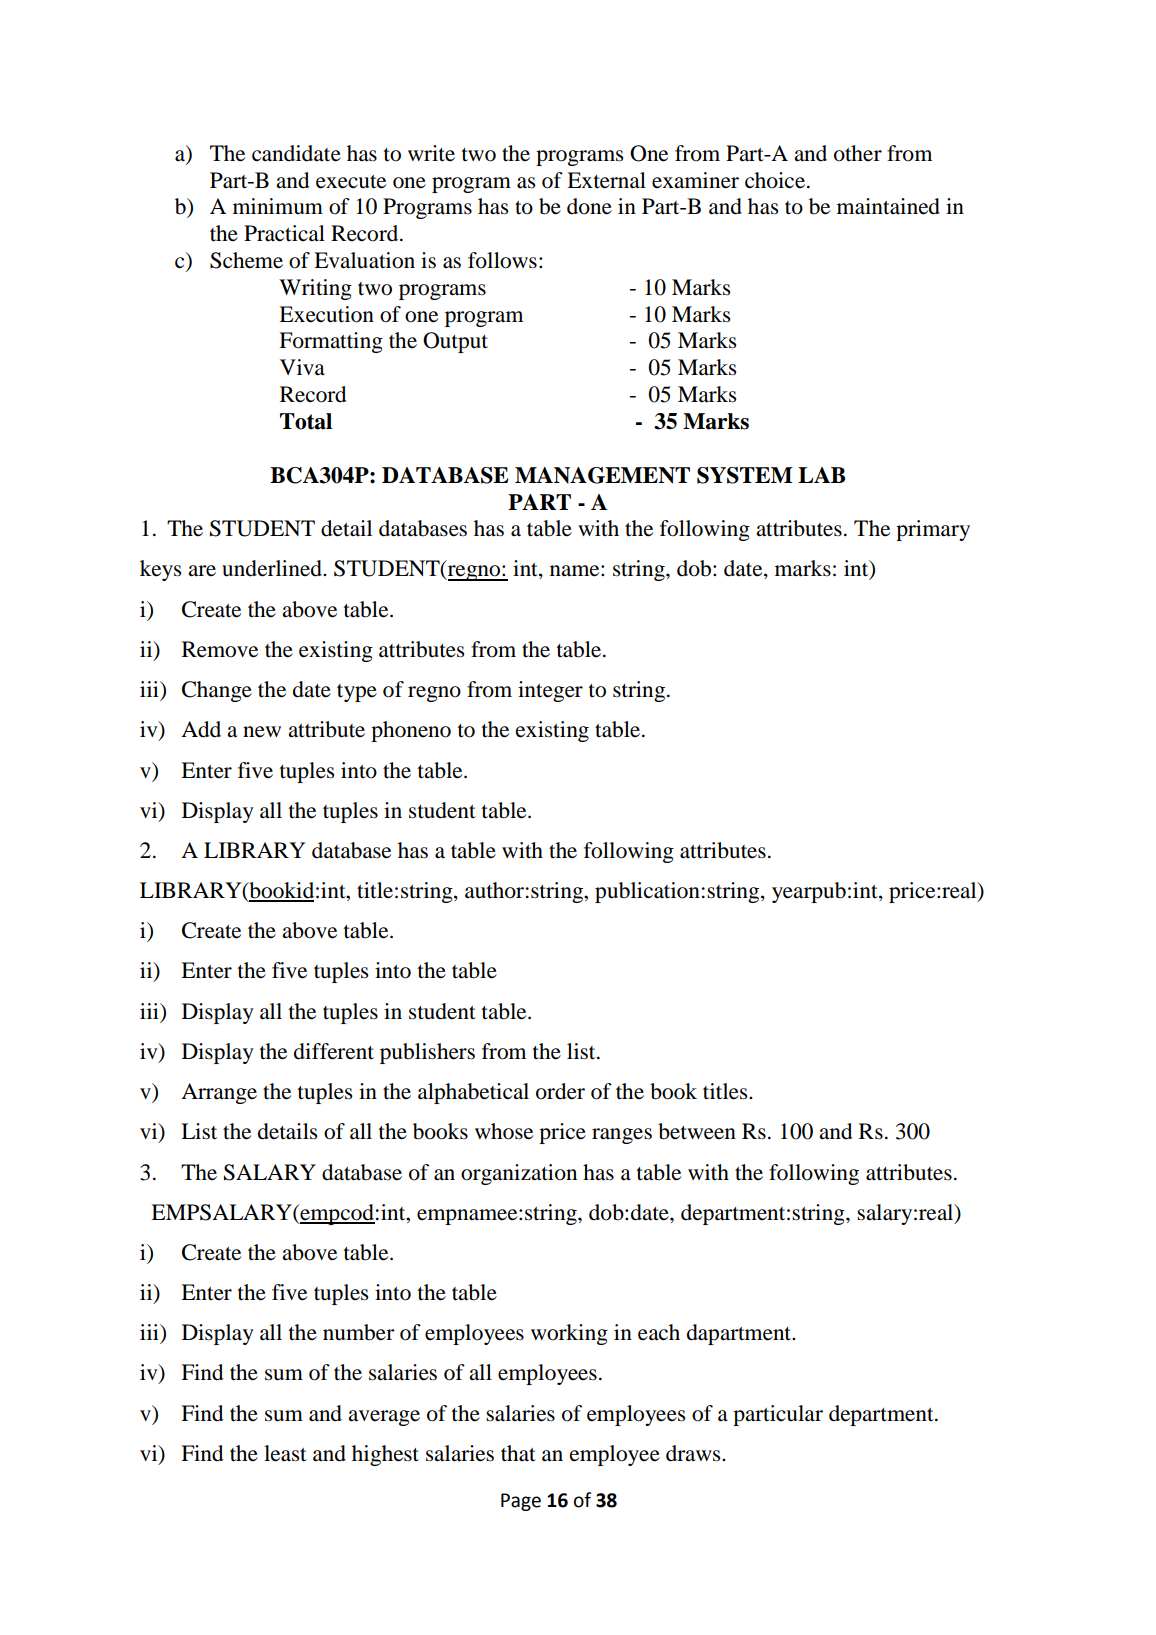 This screenshot has height=1635, width=1156. What do you see at coordinates (285, 1453) in the screenshot?
I see `least` at bounding box center [285, 1453].
